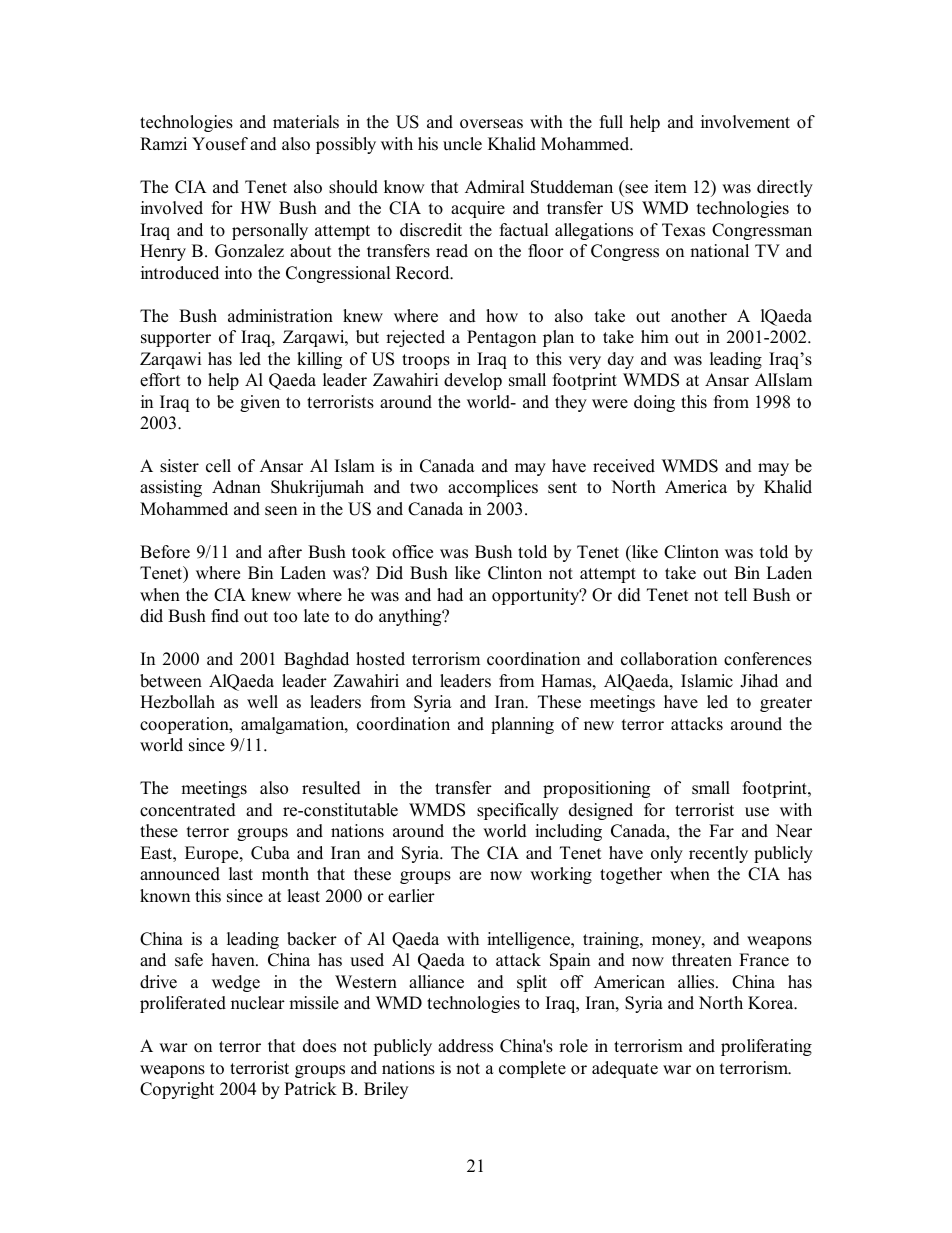  Describe the element at coordinates (225, 616) in the screenshot. I see `find` at that location.
